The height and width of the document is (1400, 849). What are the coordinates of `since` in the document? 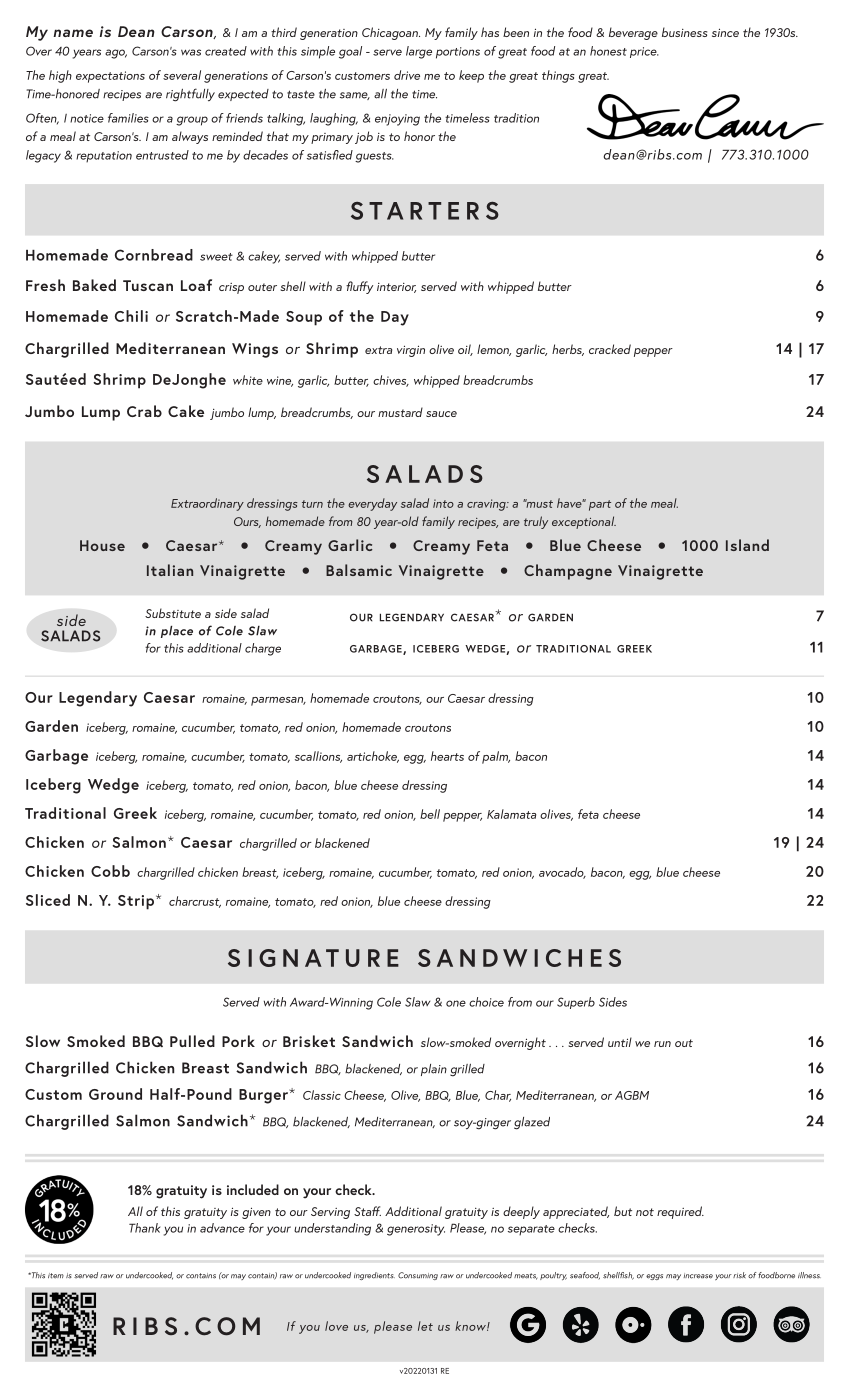 It's located at (725, 32).
